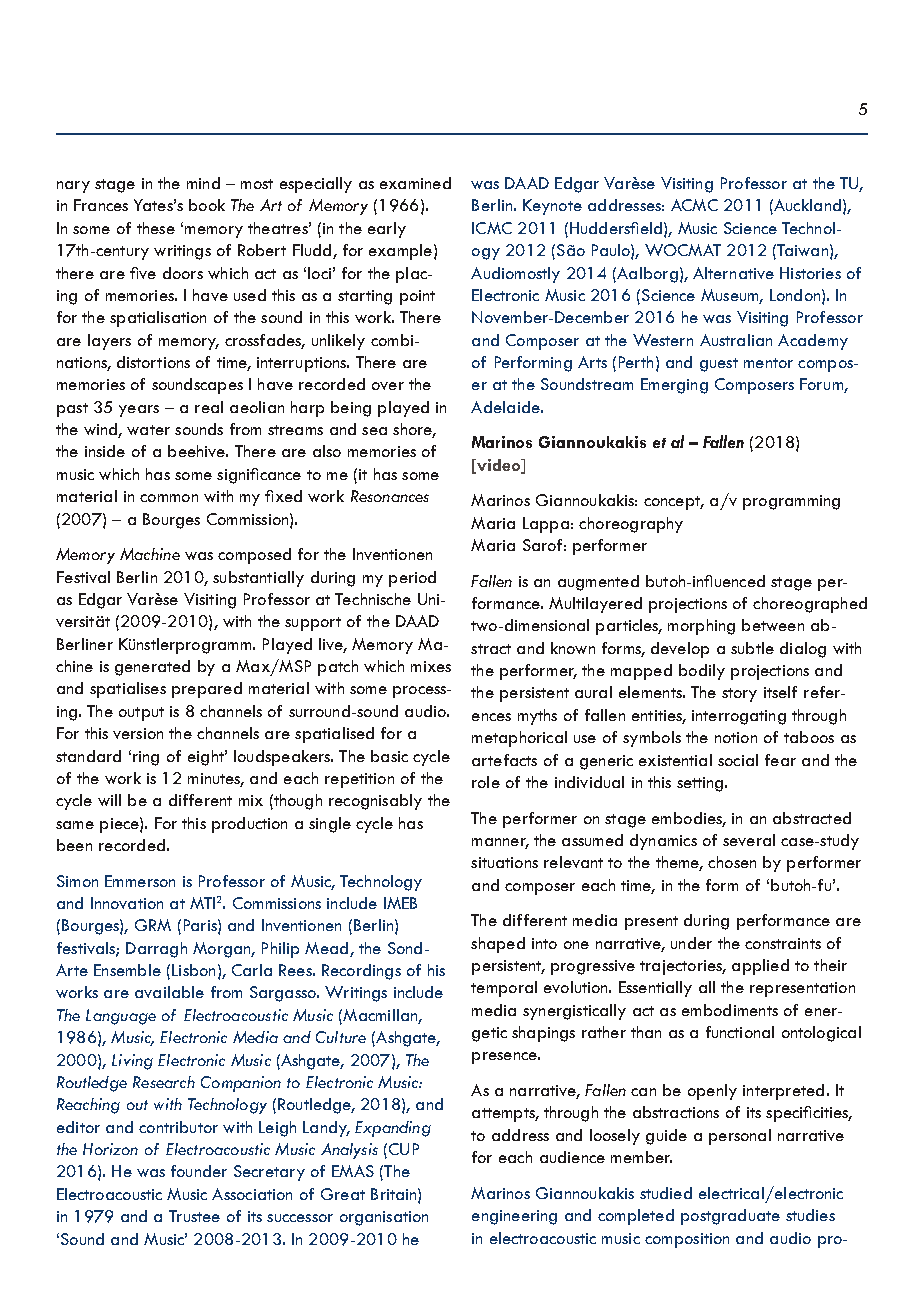 This document has height=1308, width=924. What do you see at coordinates (194, 1216) in the document?
I see `Trustee` at bounding box center [194, 1216].
